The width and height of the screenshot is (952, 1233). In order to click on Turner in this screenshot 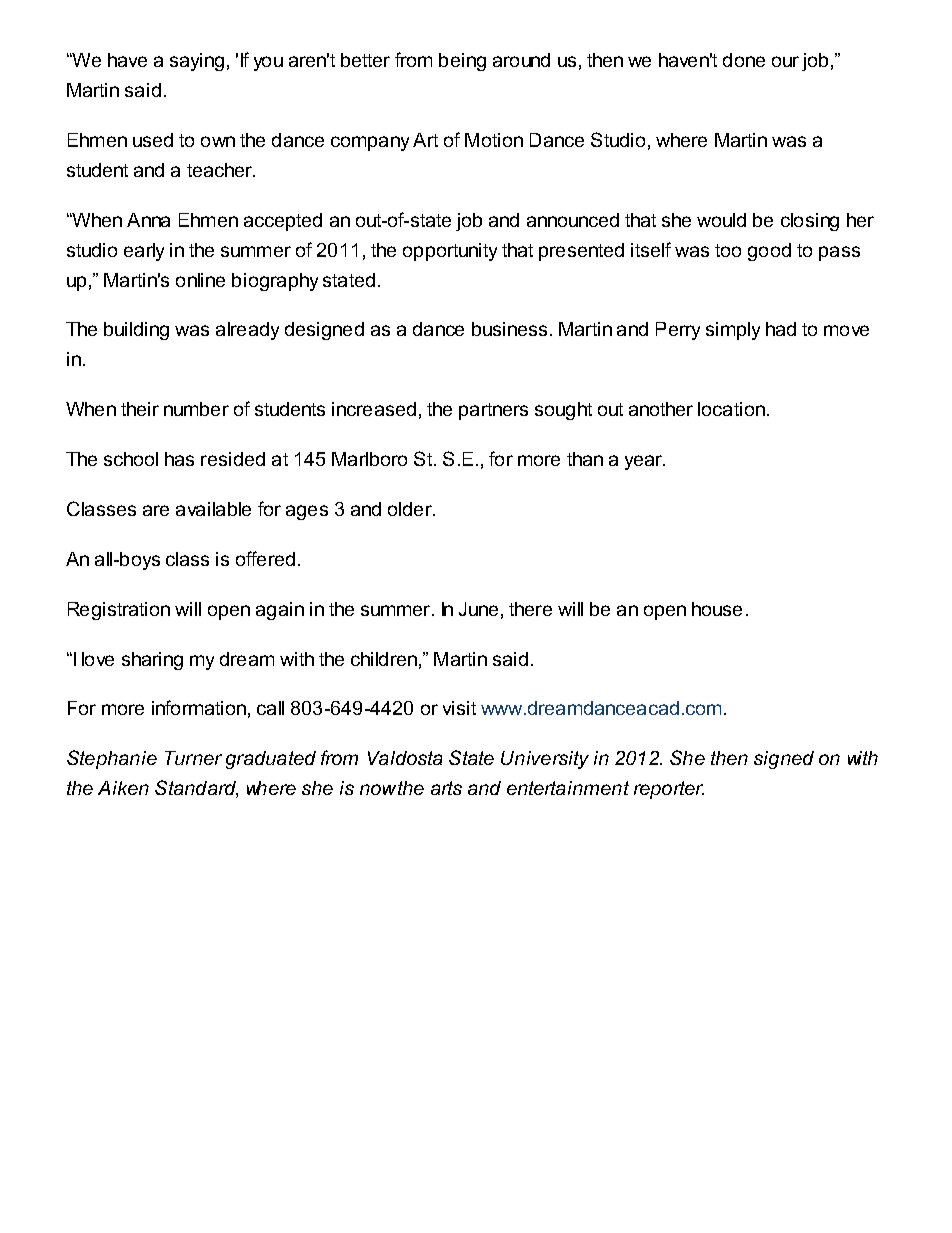, I will do `click(193, 758)`.
